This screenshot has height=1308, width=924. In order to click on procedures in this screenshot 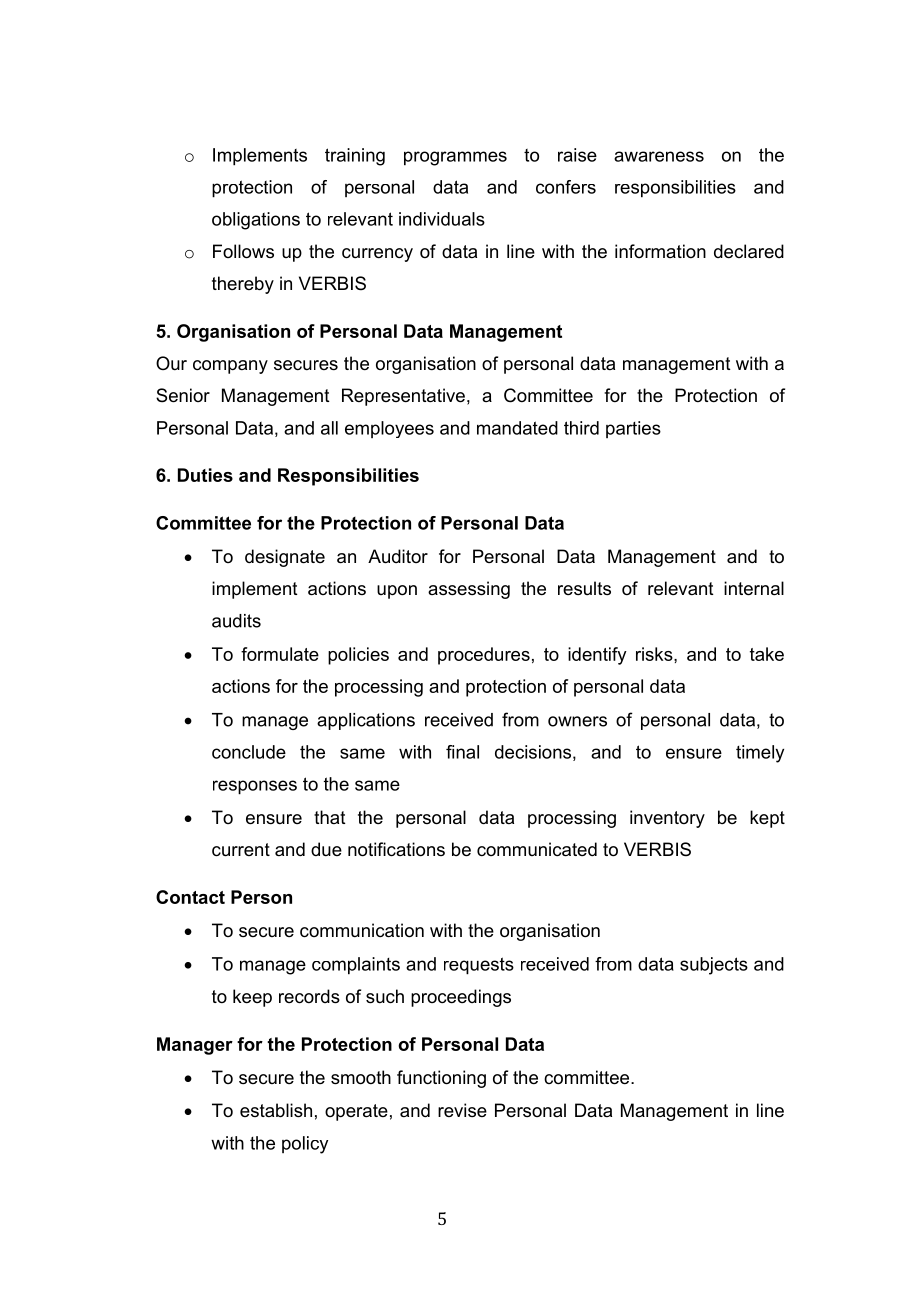, I will do `click(484, 656)`.
